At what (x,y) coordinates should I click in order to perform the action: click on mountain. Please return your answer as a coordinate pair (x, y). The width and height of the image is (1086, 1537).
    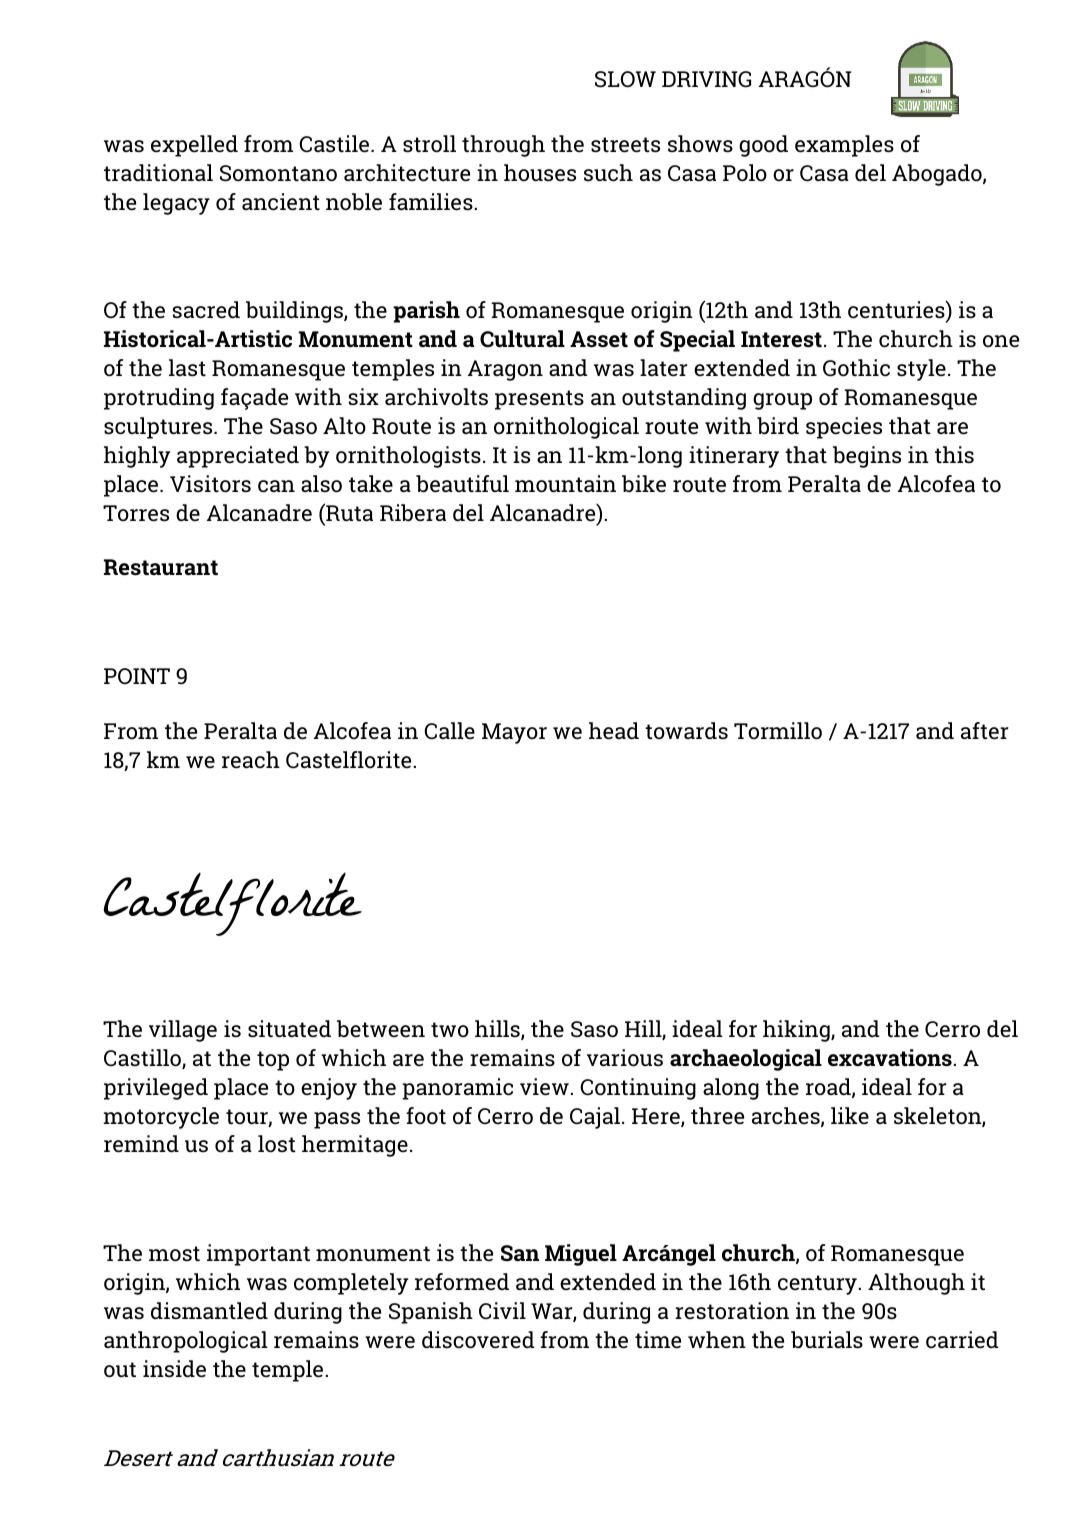
    Looking at the image, I should click on (565, 484).
